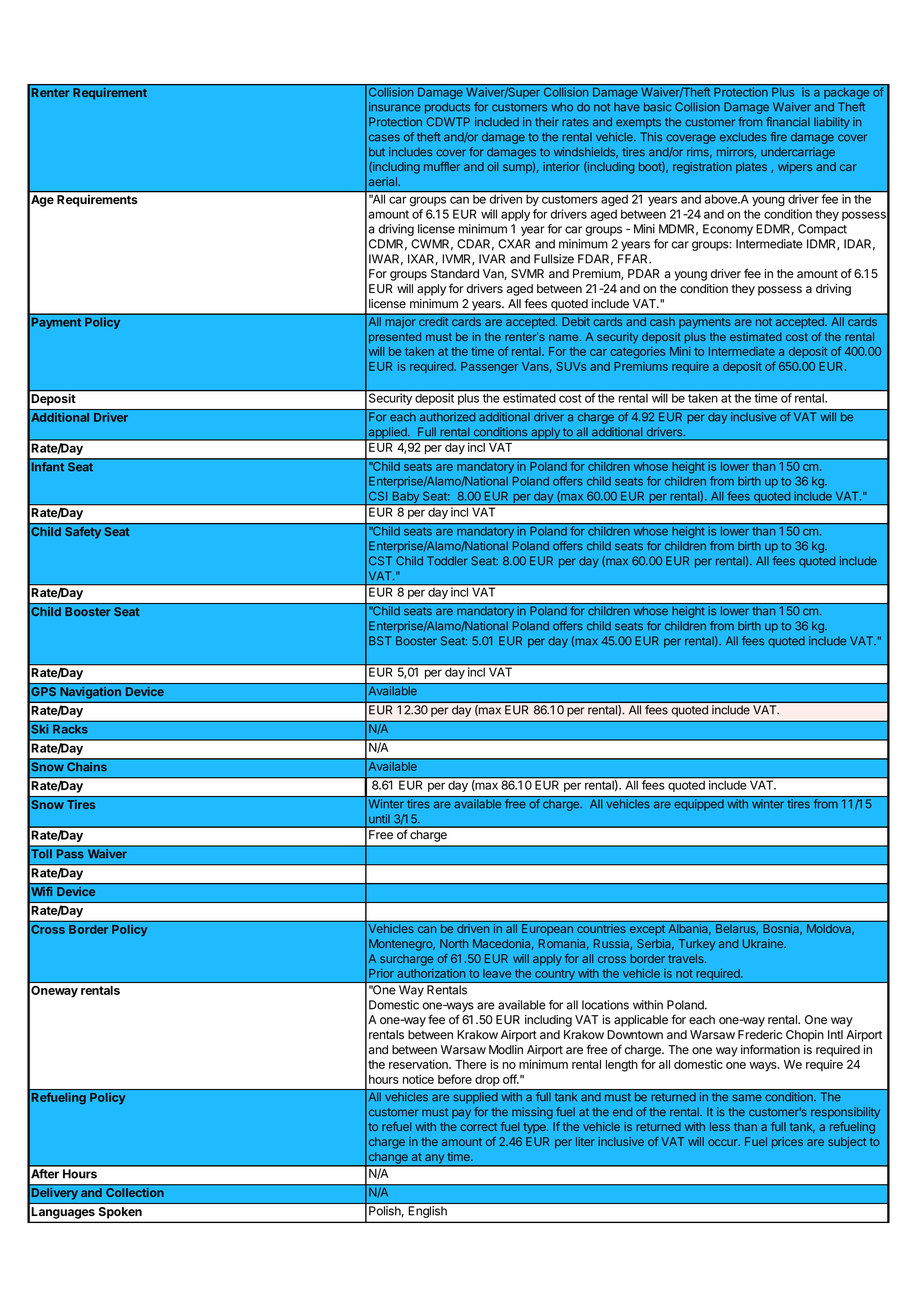  I want to click on any, so click(434, 1160).
